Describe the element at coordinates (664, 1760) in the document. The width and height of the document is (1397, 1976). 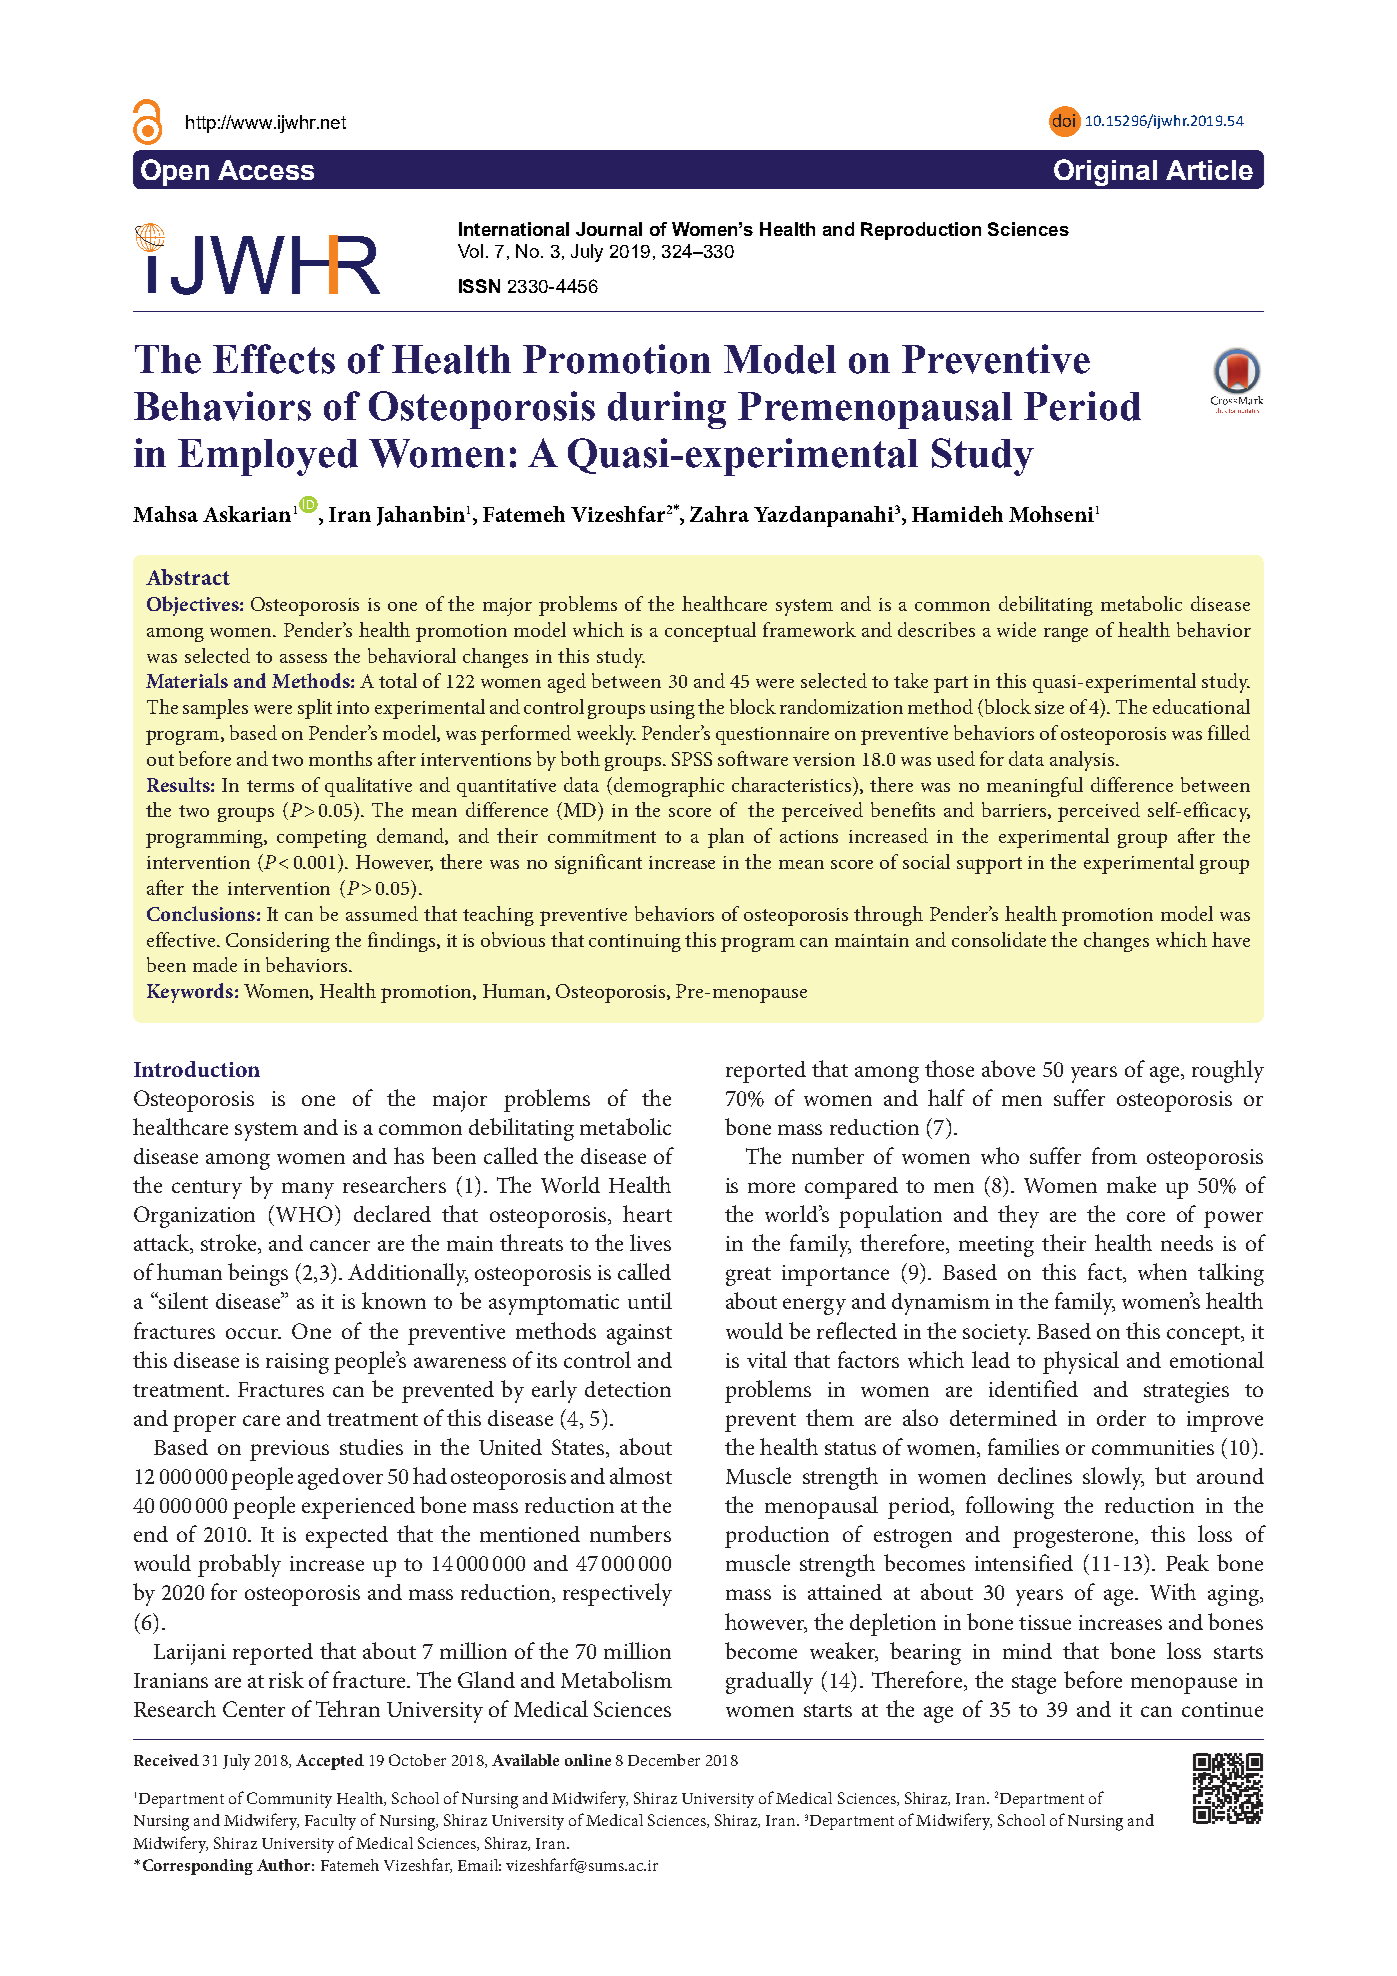
I see `December` at that location.
